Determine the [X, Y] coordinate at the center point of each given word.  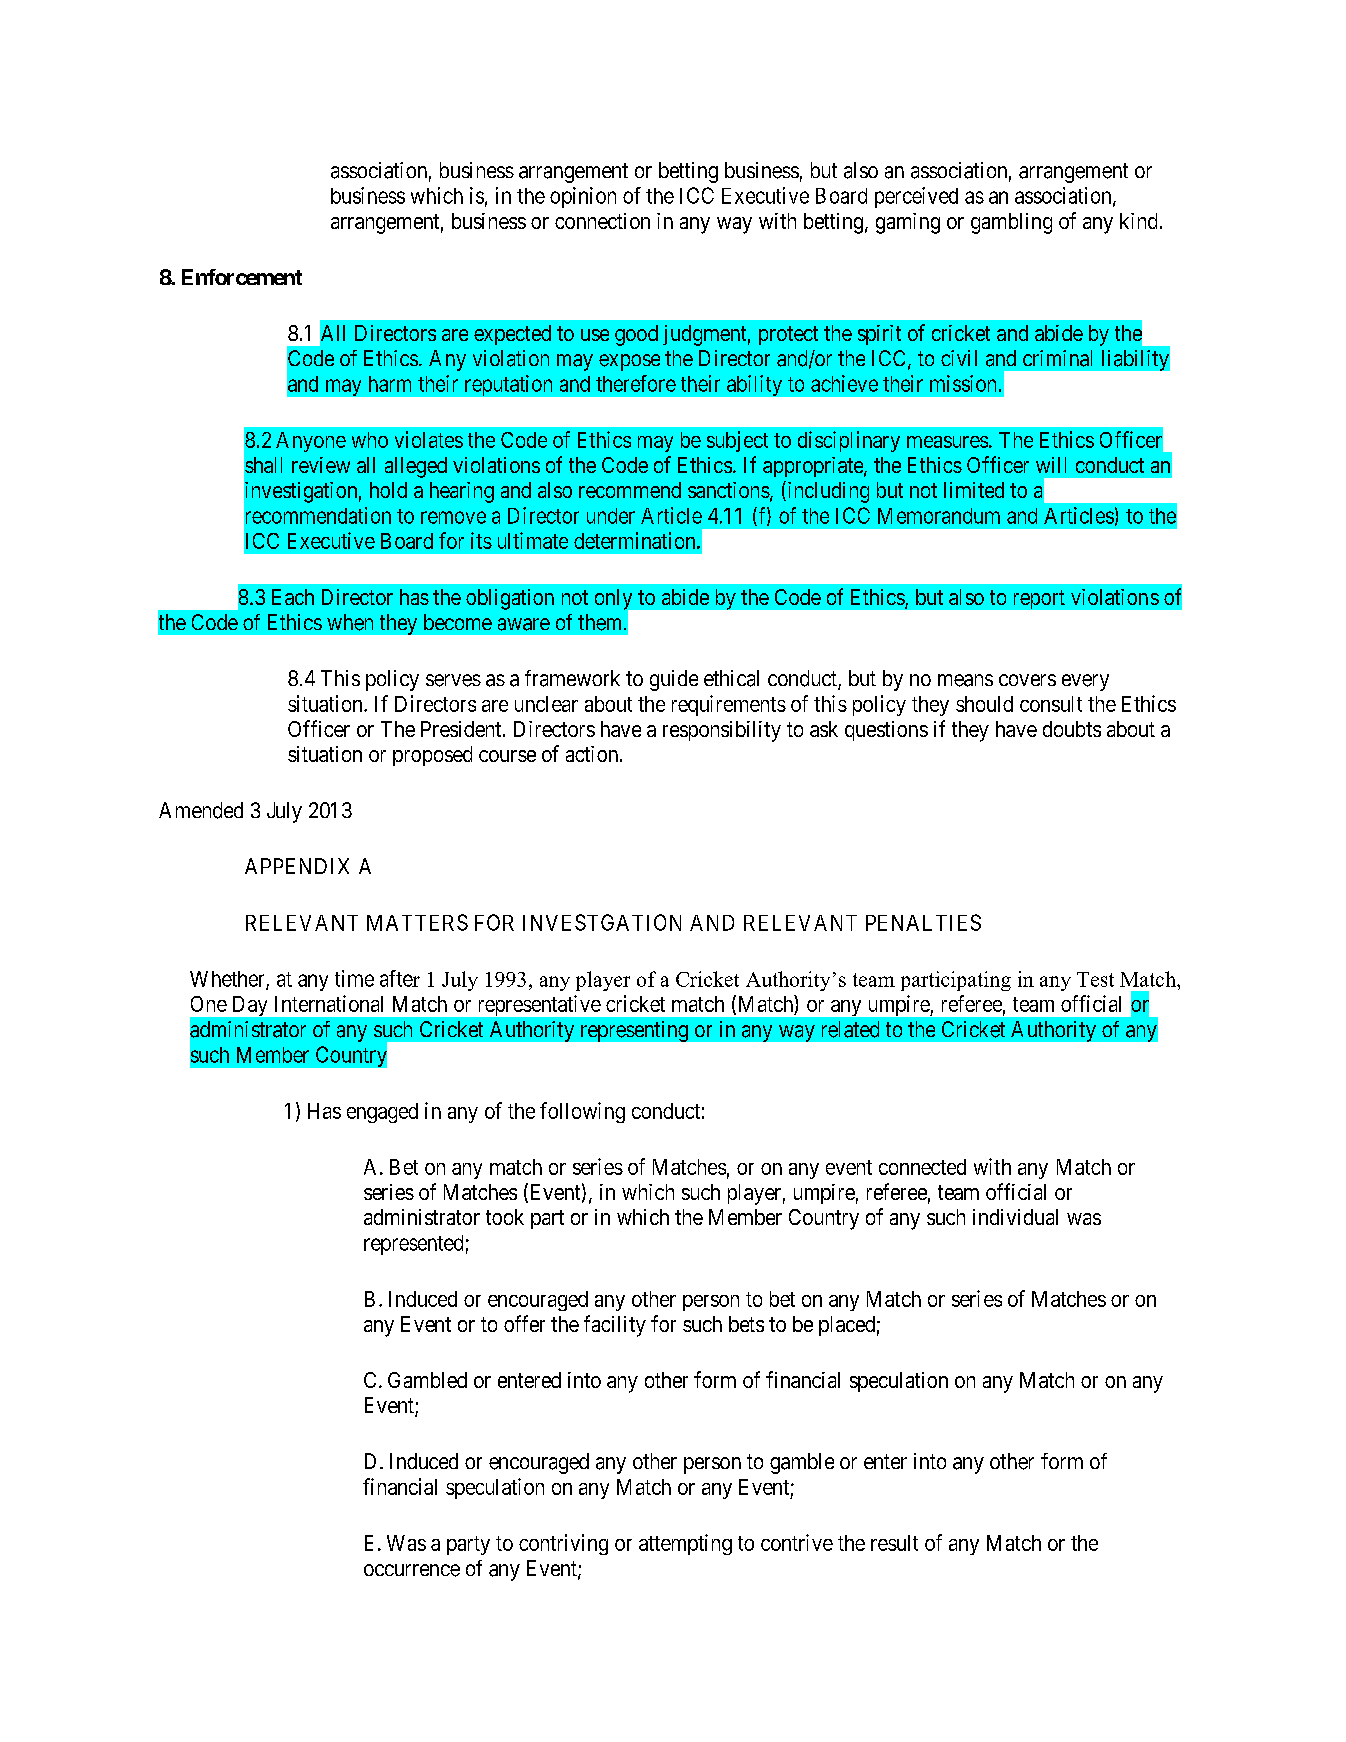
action [593, 754]
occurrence [412, 1570]
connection [602, 221]
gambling [1011, 223]
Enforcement [242, 277]
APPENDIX [297, 866]
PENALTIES [923, 922]
